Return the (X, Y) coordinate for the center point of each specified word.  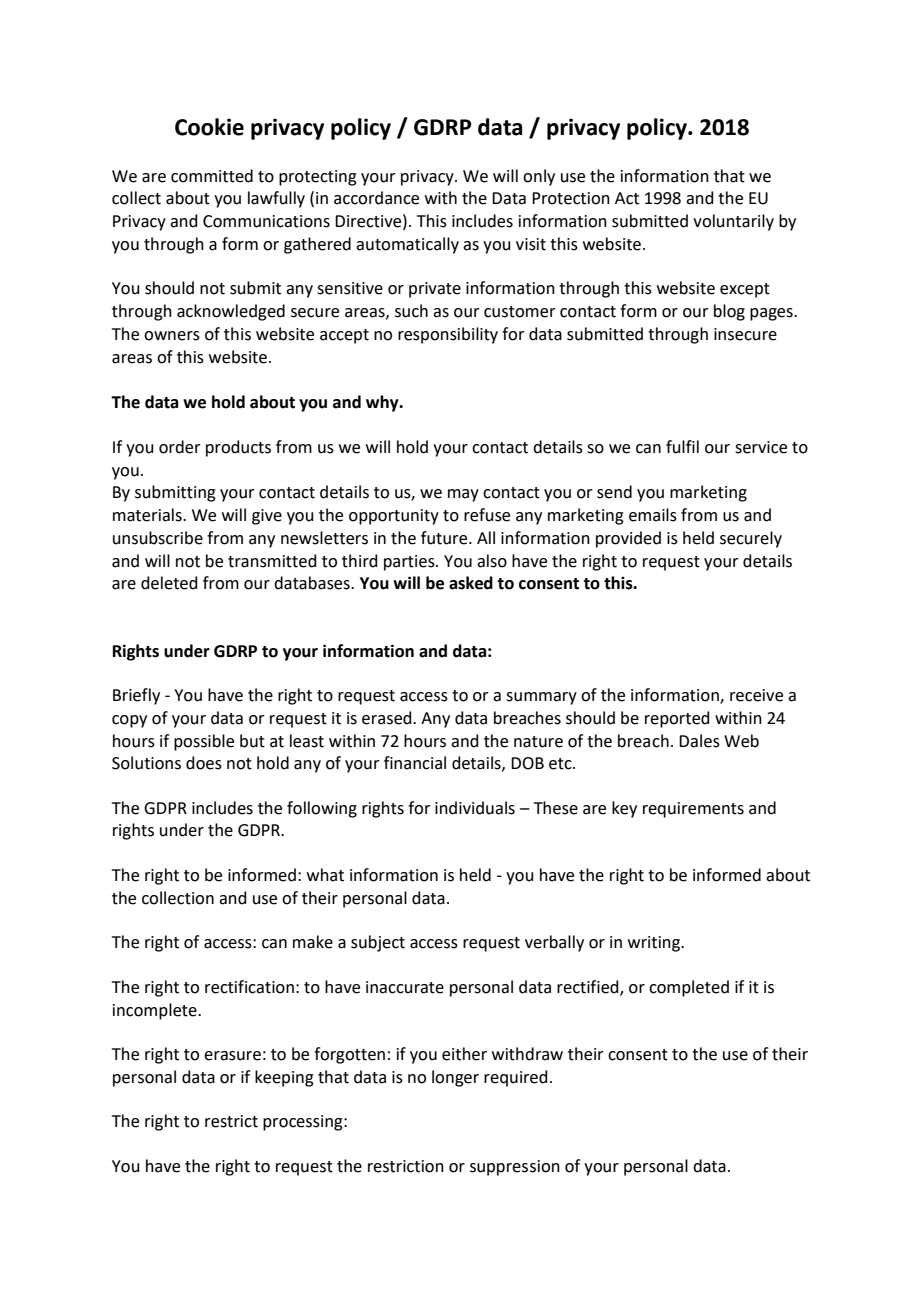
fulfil (682, 447)
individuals (475, 808)
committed (212, 176)
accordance (376, 198)
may (463, 495)
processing (304, 1123)
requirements (693, 810)
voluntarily (733, 222)
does (204, 763)
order (180, 447)
